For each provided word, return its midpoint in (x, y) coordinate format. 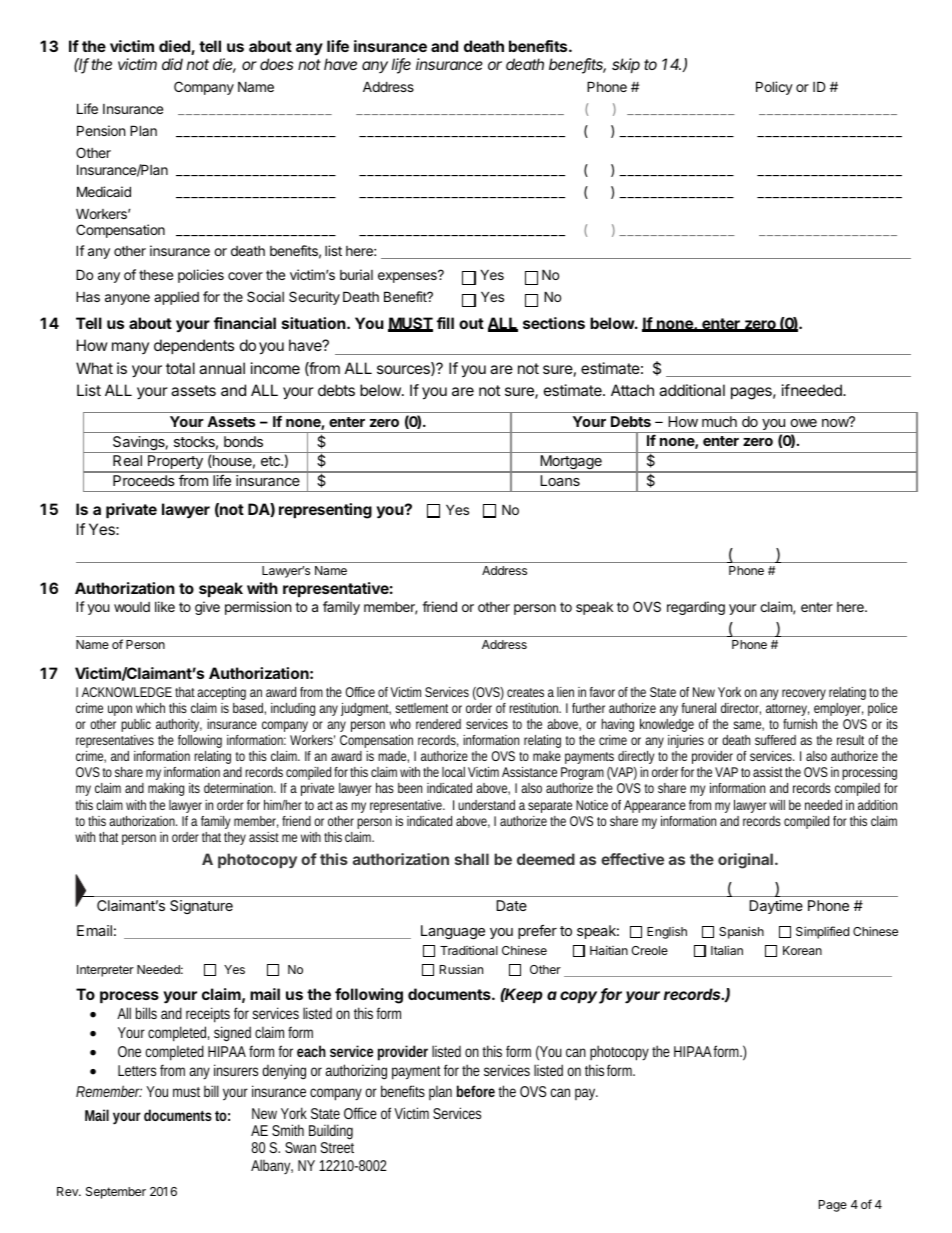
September (116, 1193)
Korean (802, 950)
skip (626, 65)
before (476, 1091)
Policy (774, 88)
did (172, 64)
